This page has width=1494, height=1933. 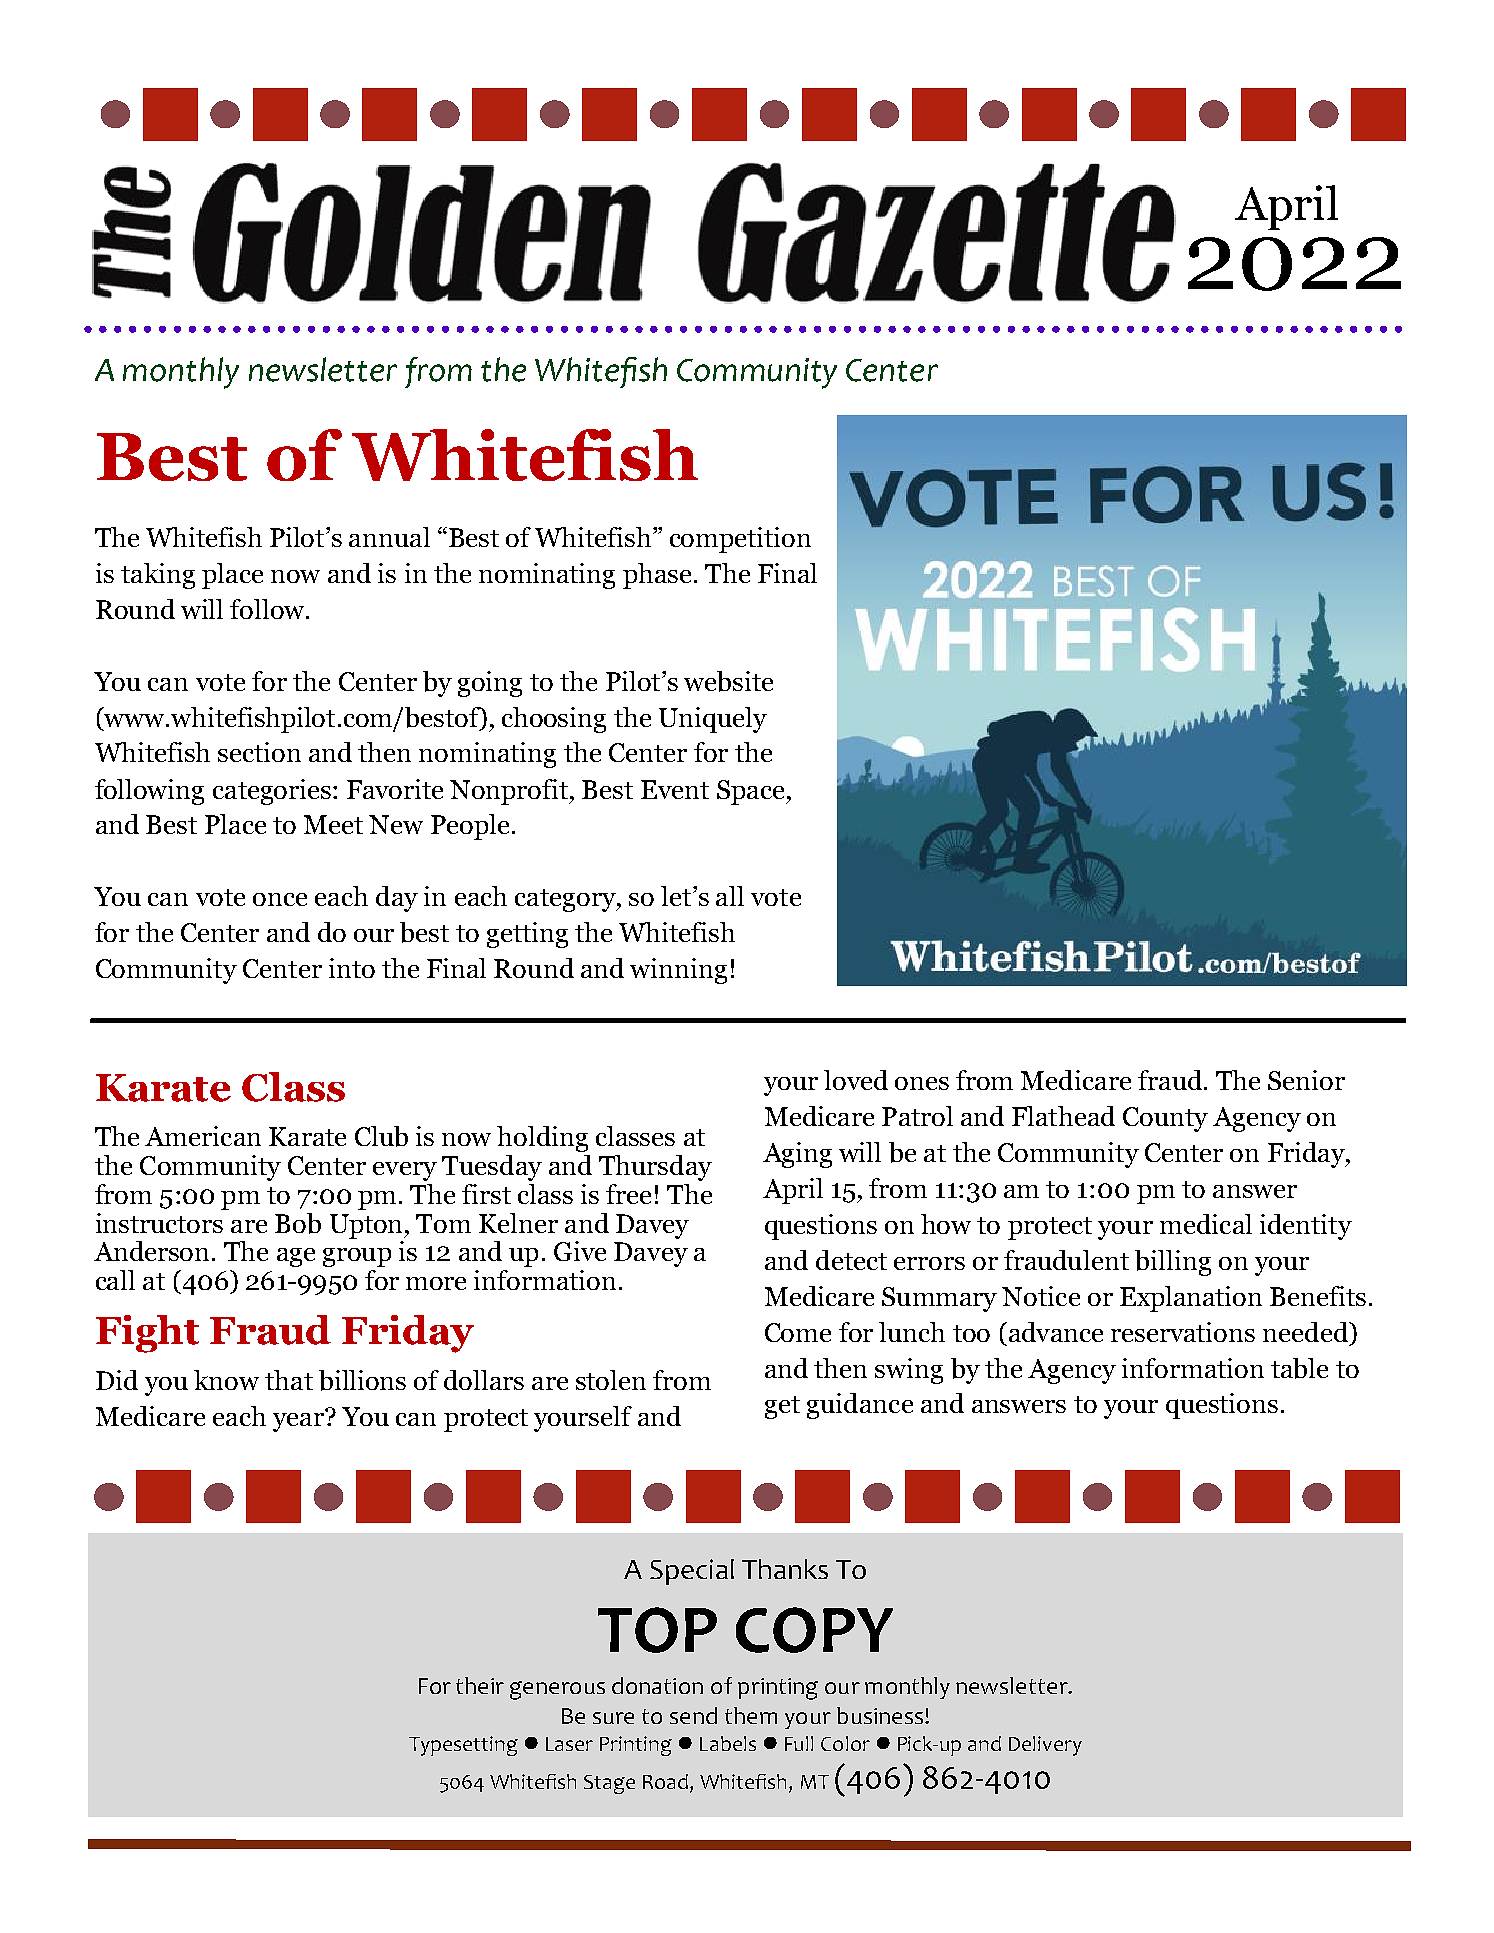 I want to click on taking, so click(x=158, y=576).
